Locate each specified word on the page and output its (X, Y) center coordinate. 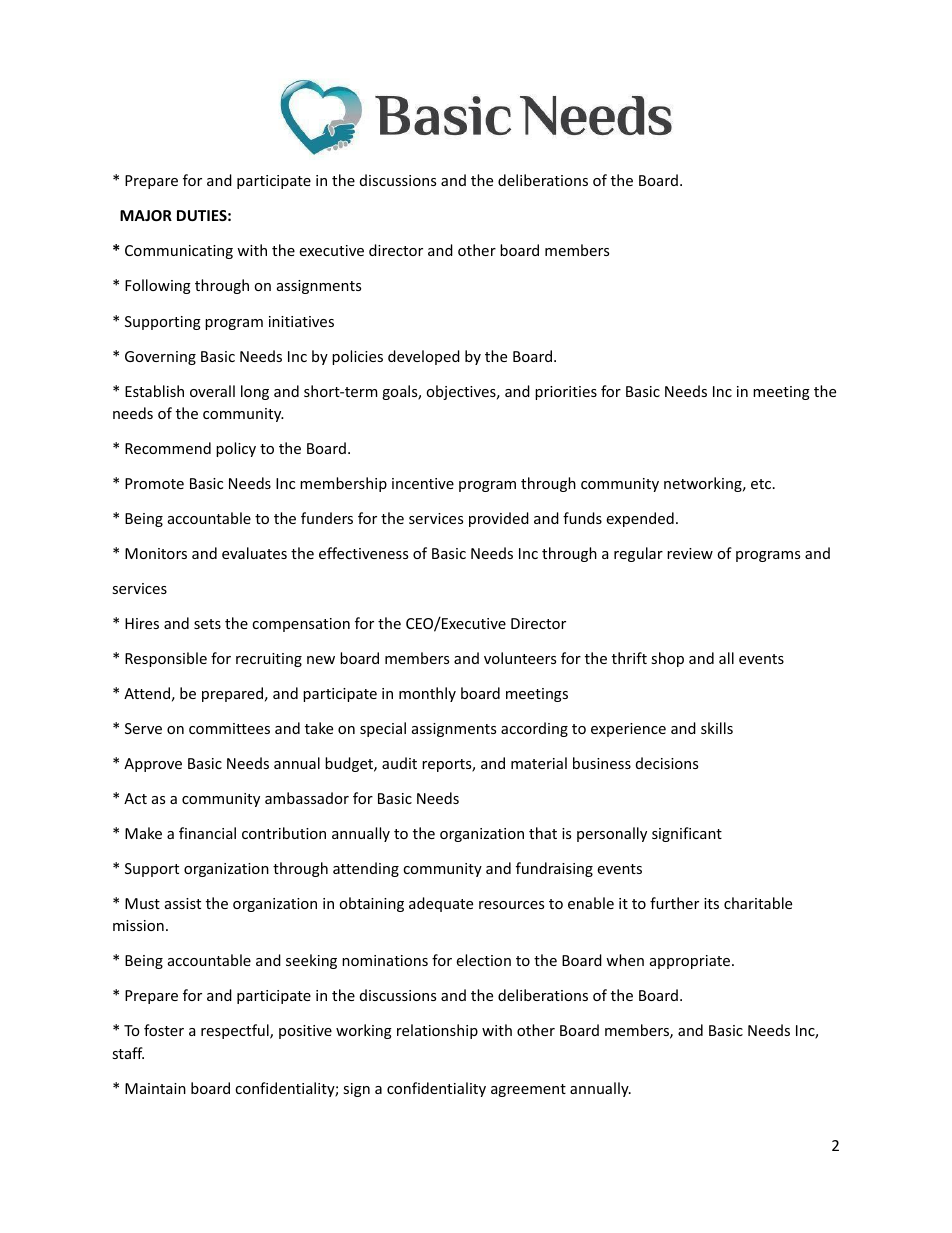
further (674, 903)
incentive (423, 483)
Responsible (166, 659)
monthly (427, 694)
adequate (441, 904)
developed (424, 357)
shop (667, 659)
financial (207, 833)
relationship (437, 1031)
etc (761, 484)
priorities (566, 393)
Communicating (179, 252)
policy (236, 449)
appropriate (691, 962)
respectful (236, 1031)
